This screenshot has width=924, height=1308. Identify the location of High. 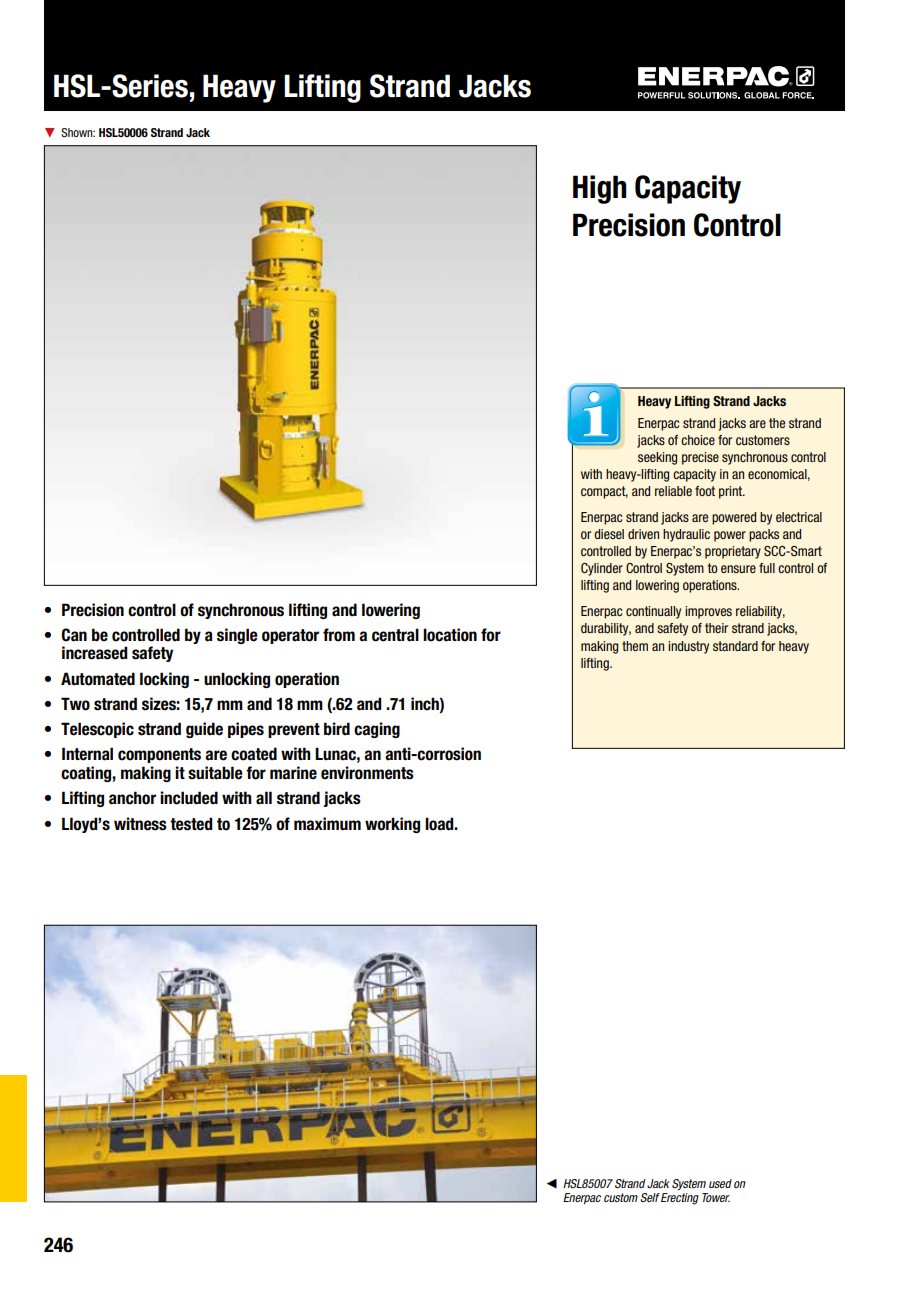
(600, 189).
